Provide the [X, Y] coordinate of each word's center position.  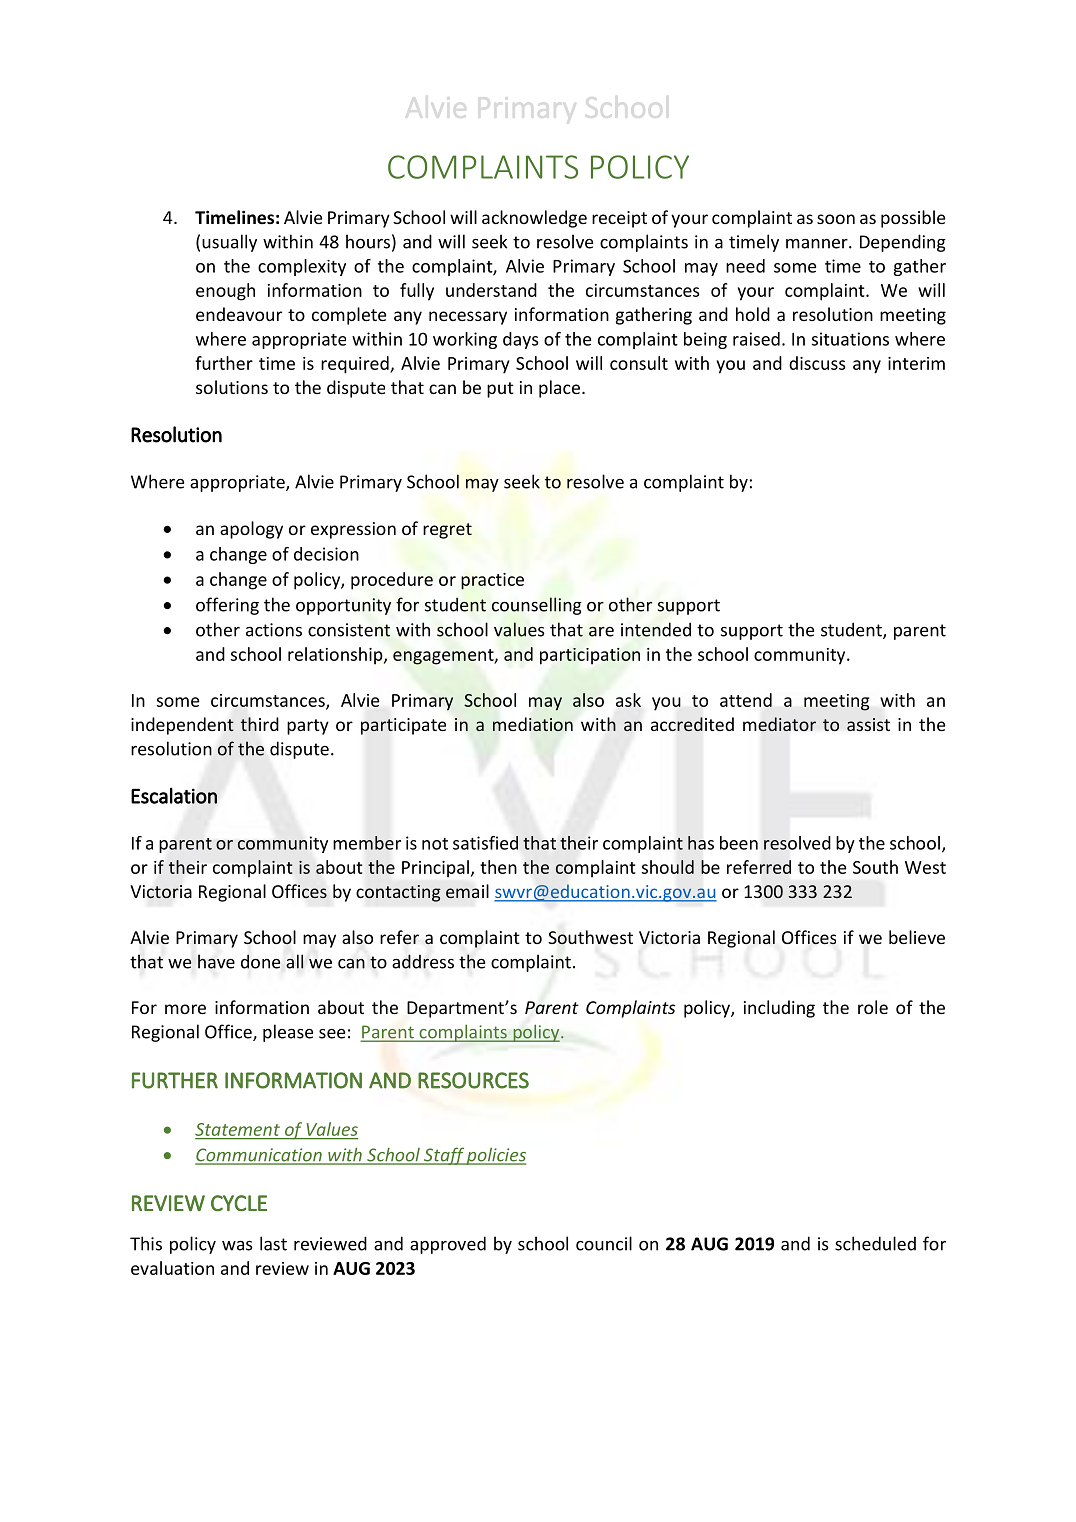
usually [229, 243]
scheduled [875, 1243]
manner [818, 244]
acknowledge [534, 219]
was [237, 1246]
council [604, 1243]
